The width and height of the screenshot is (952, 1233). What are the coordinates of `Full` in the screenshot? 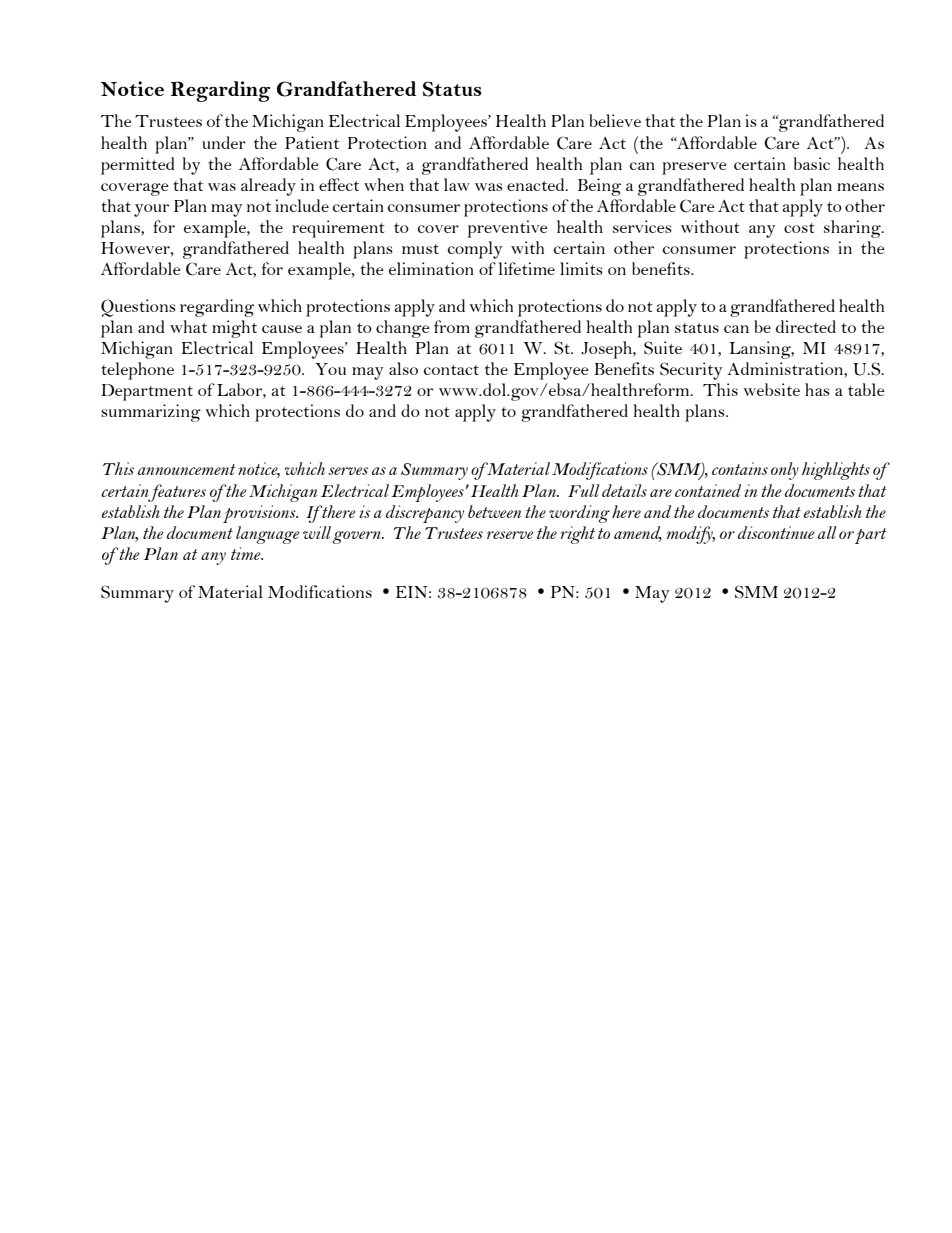 It's located at (583, 490).
